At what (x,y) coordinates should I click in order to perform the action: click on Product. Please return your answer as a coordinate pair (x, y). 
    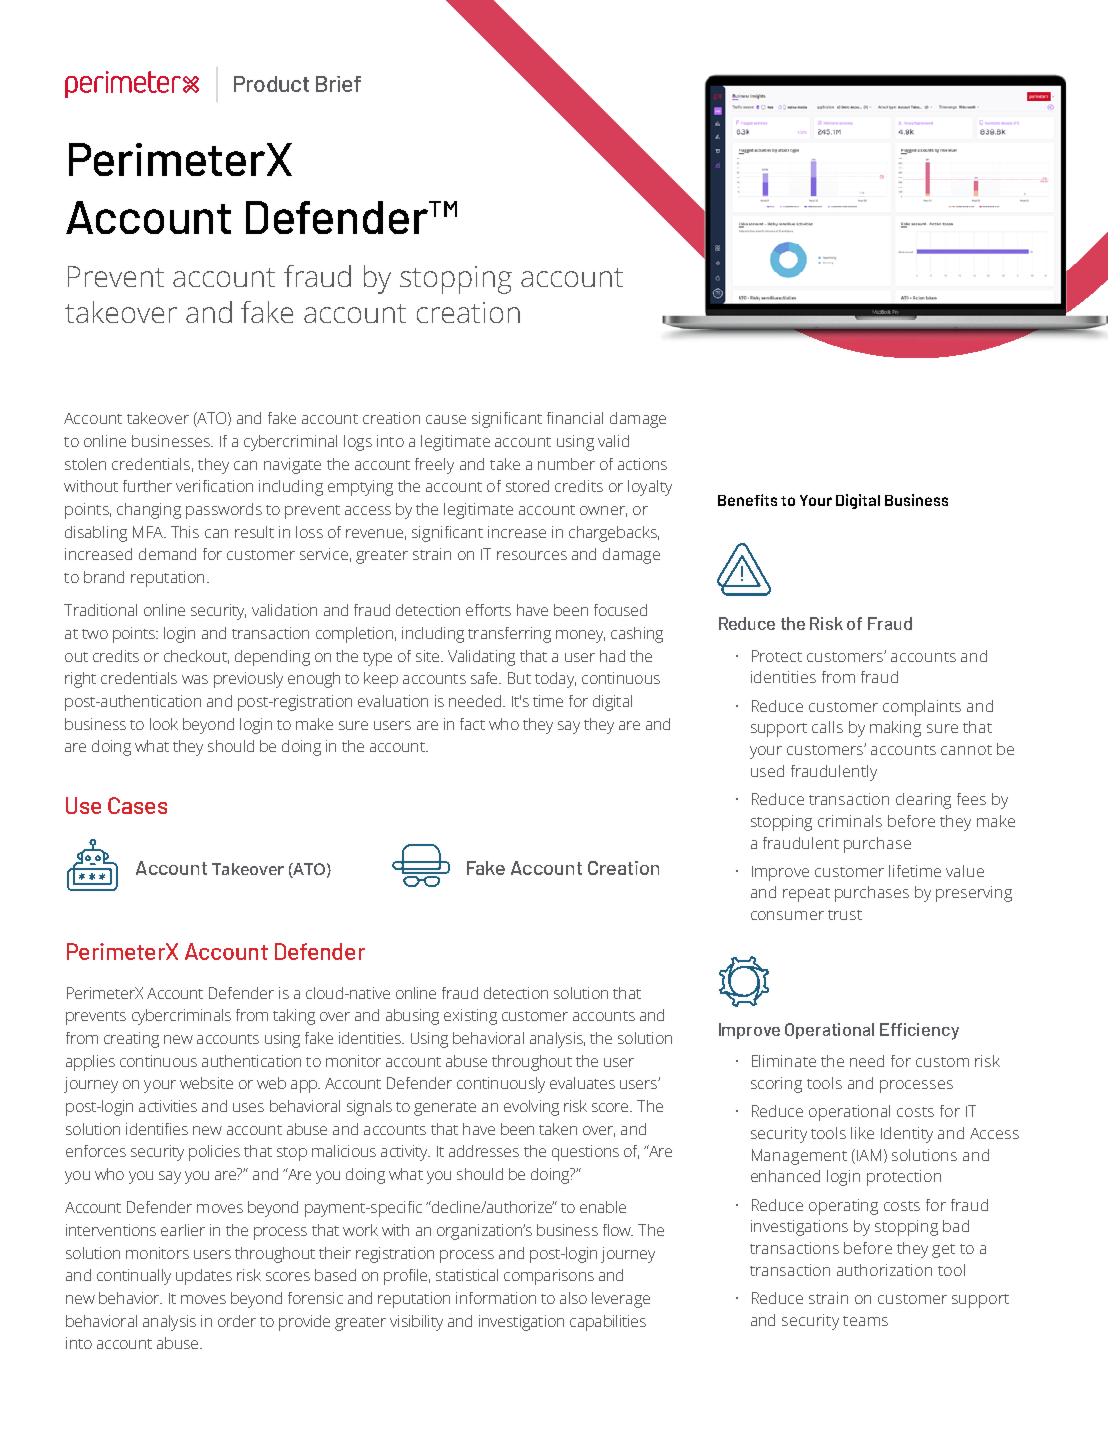
    Looking at the image, I should click on (271, 84).
